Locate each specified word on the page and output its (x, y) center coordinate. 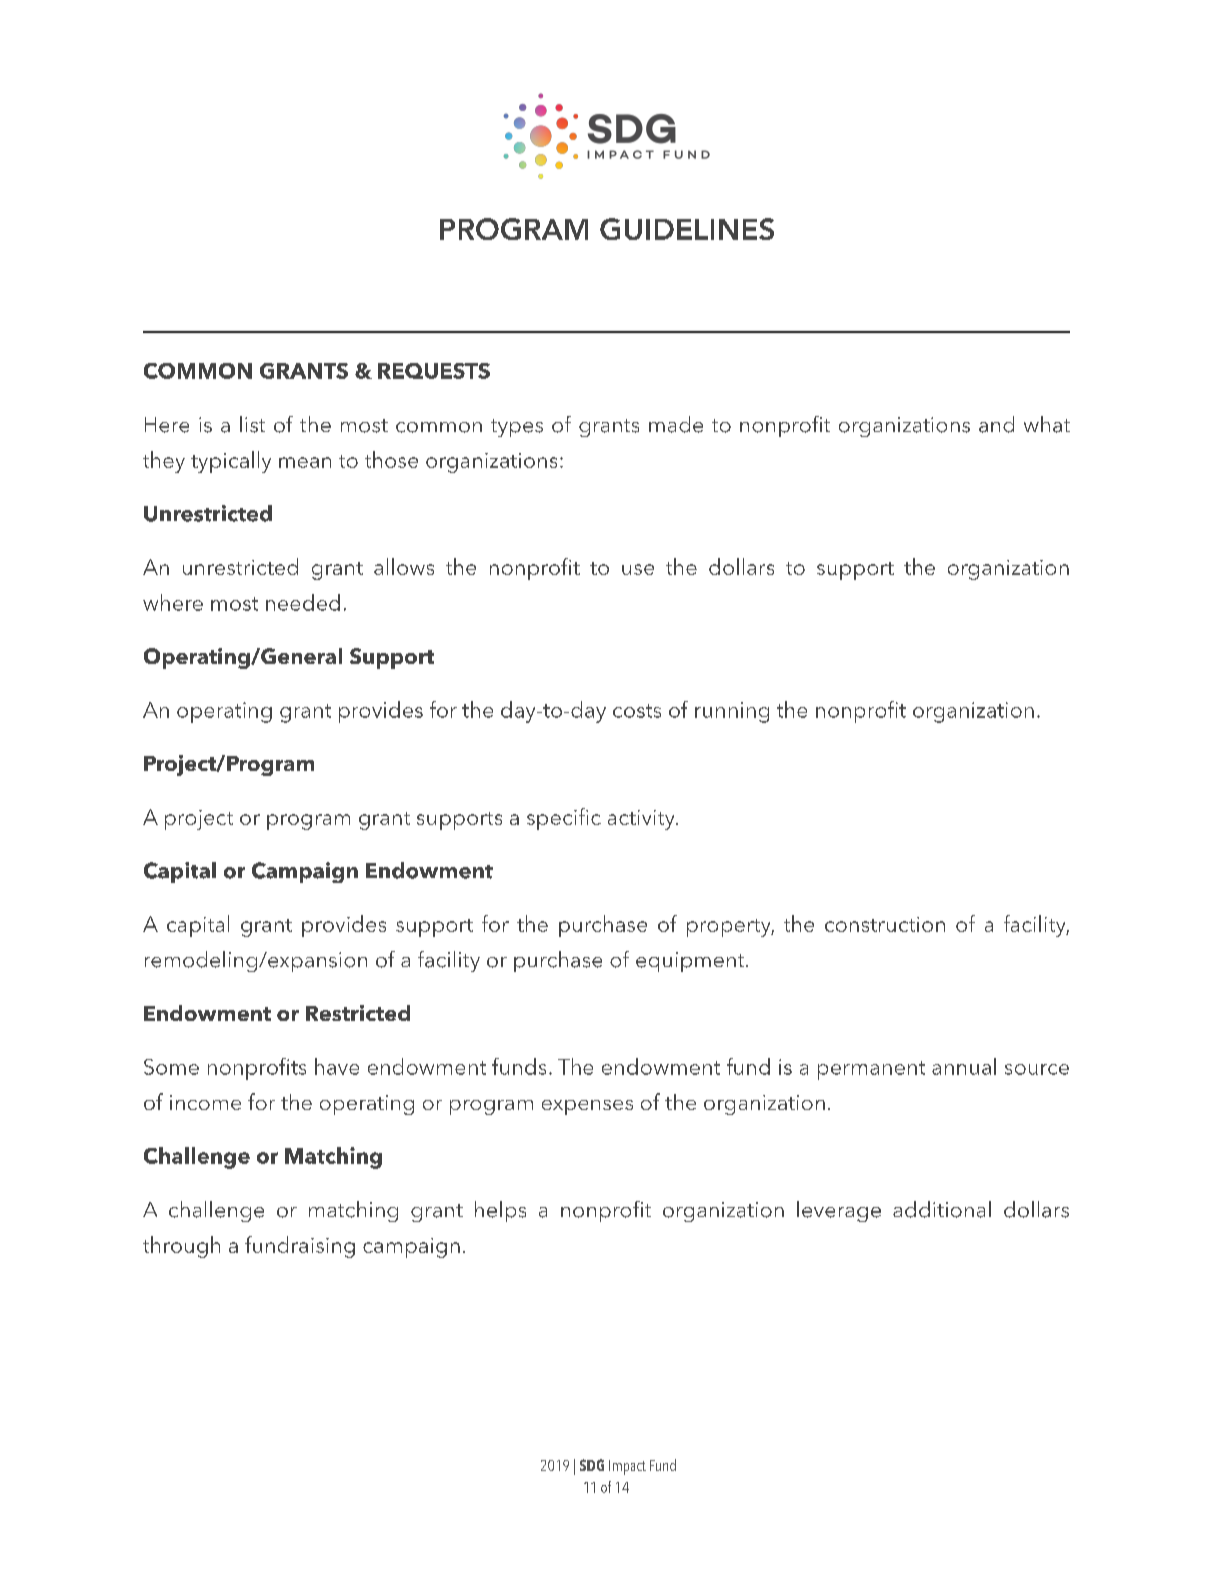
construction (885, 924)
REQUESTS (434, 371)
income (205, 1102)
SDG (592, 1465)
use (638, 569)
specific (564, 819)
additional (942, 1209)
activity (642, 820)
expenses (587, 1107)
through (181, 1247)
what (1047, 424)
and (996, 424)
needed (303, 602)
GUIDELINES (687, 229)
